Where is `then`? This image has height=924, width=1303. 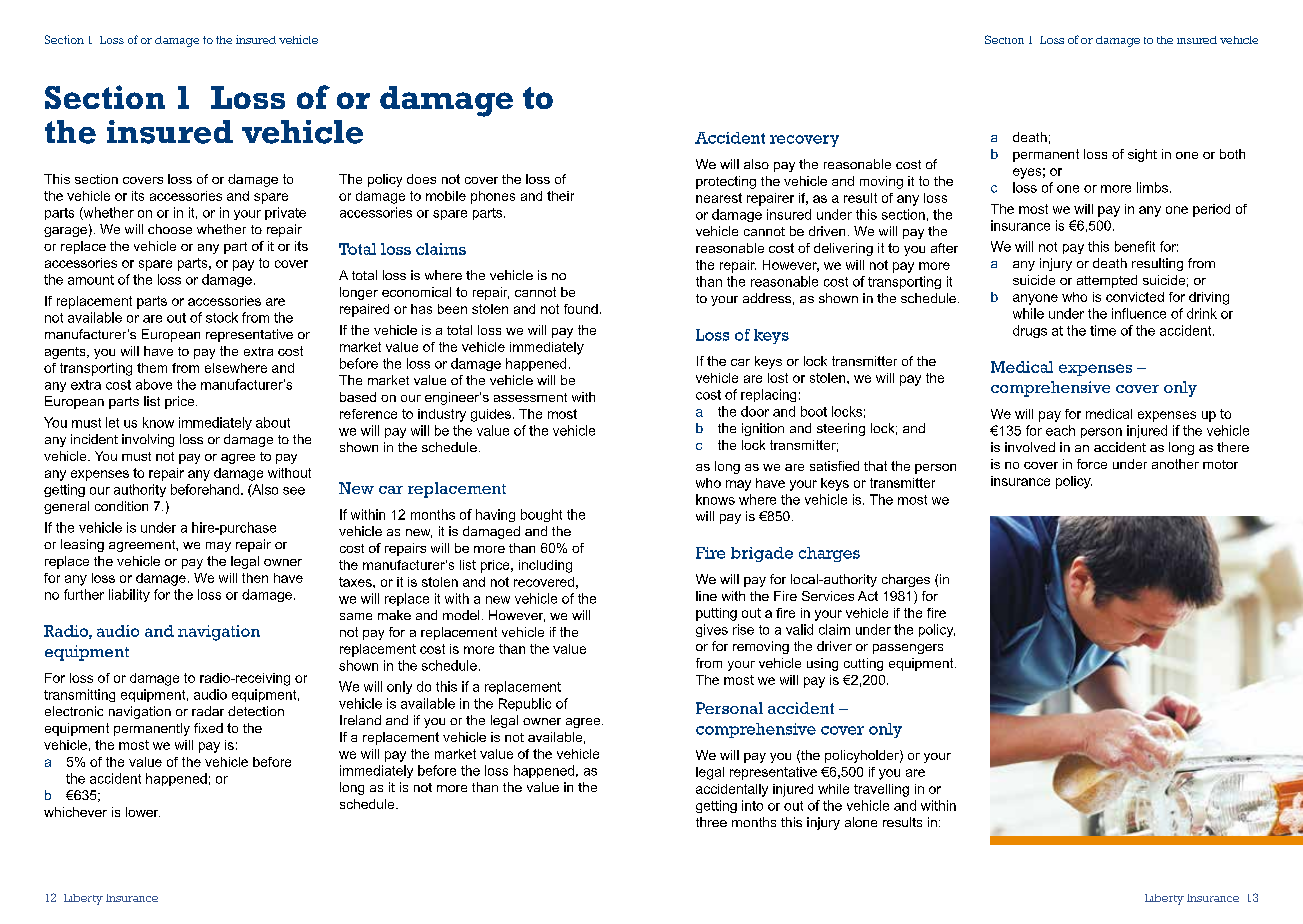
then is located at coordinates (255, 578).
